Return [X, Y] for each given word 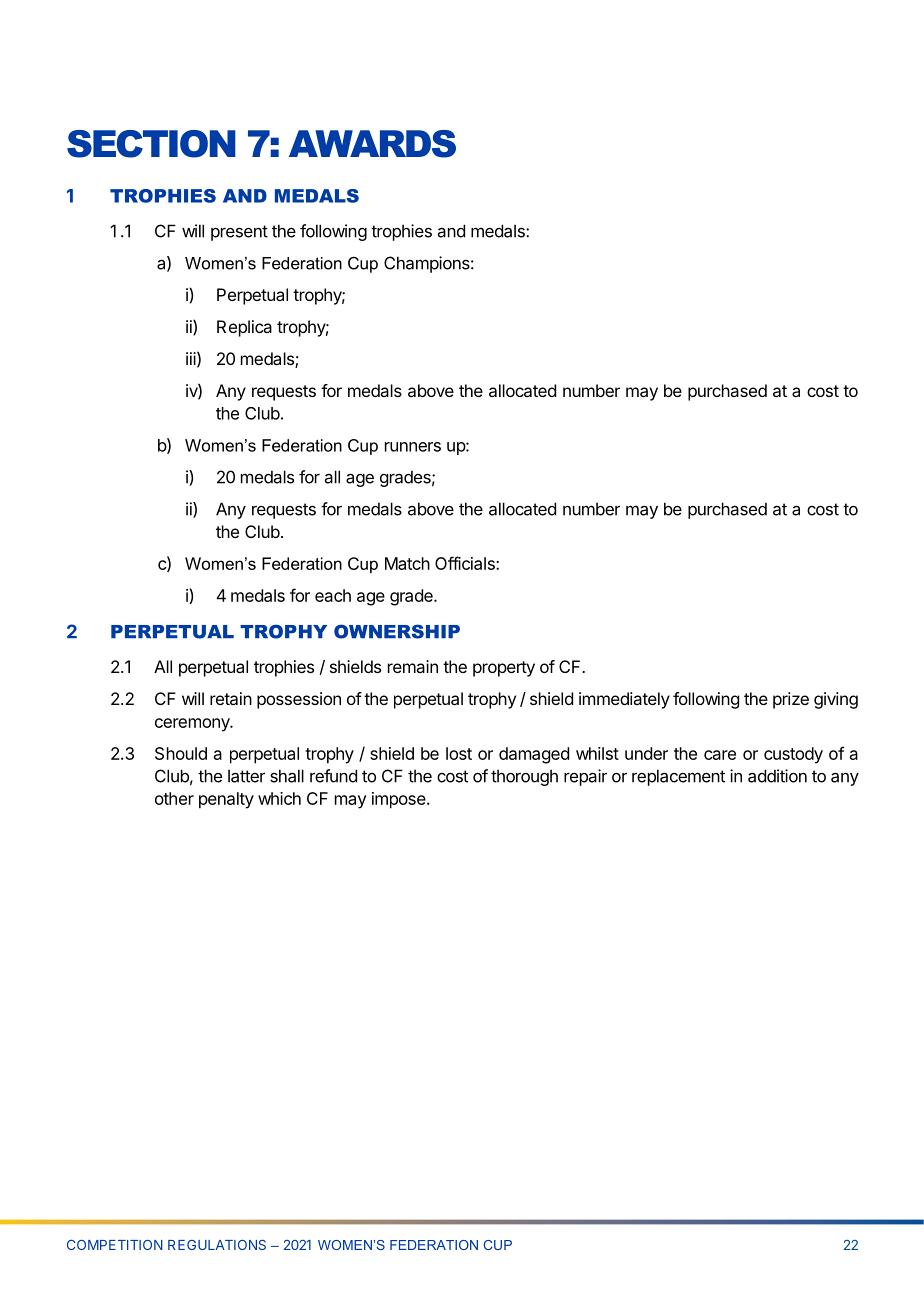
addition [777, 776]
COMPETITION [115, 1245]
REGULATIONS [217, 1245]
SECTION [151, 144]
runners [413, 447]
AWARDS [372, 144]
